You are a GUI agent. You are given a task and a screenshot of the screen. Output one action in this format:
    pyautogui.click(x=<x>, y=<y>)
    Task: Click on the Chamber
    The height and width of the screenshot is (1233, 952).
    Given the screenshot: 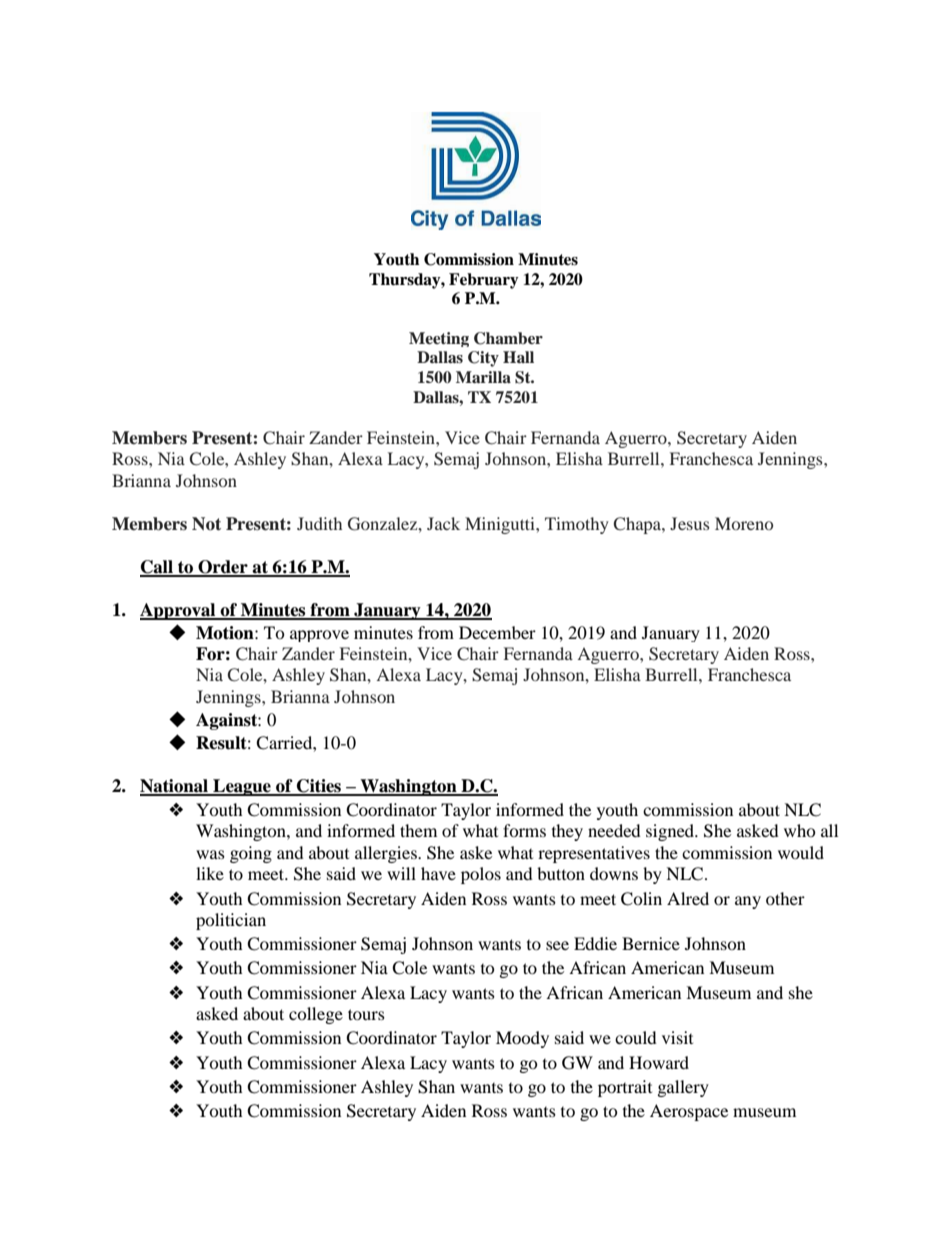 What is the action you would take?
    pyautogui.click(x=508, y=338)
